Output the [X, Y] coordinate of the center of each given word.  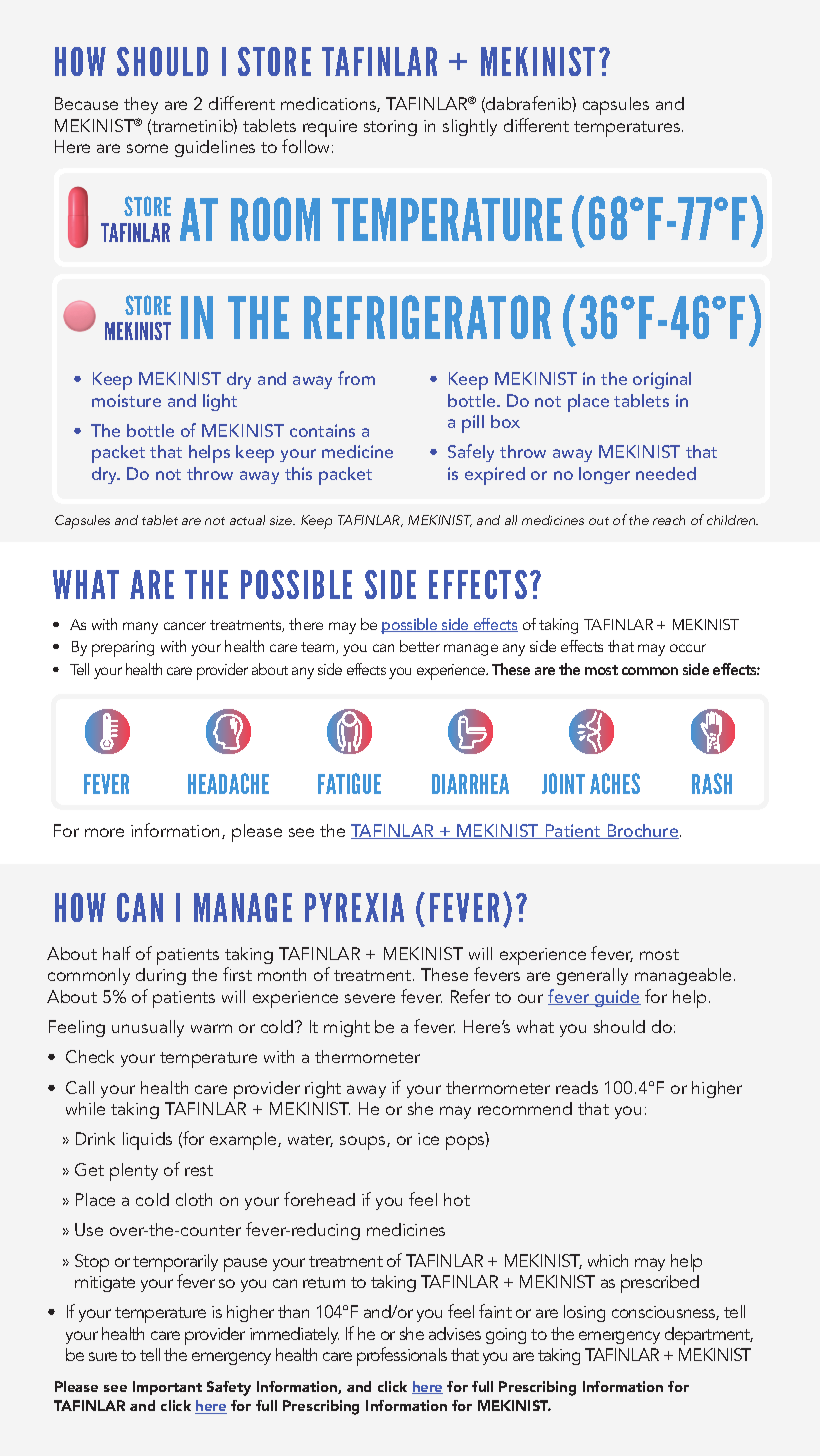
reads [577, 1087]
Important [167, 1388]
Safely [471, 453]
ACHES [615, 783]
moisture [126, 400]
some [147, 148]
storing [390, 128]
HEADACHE [228, 783]
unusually [148, 1028]
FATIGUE [349, 783]
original [662, 380]
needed [666, 473]
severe [370, 998]
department [709, 1336]
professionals [402, 1356]
